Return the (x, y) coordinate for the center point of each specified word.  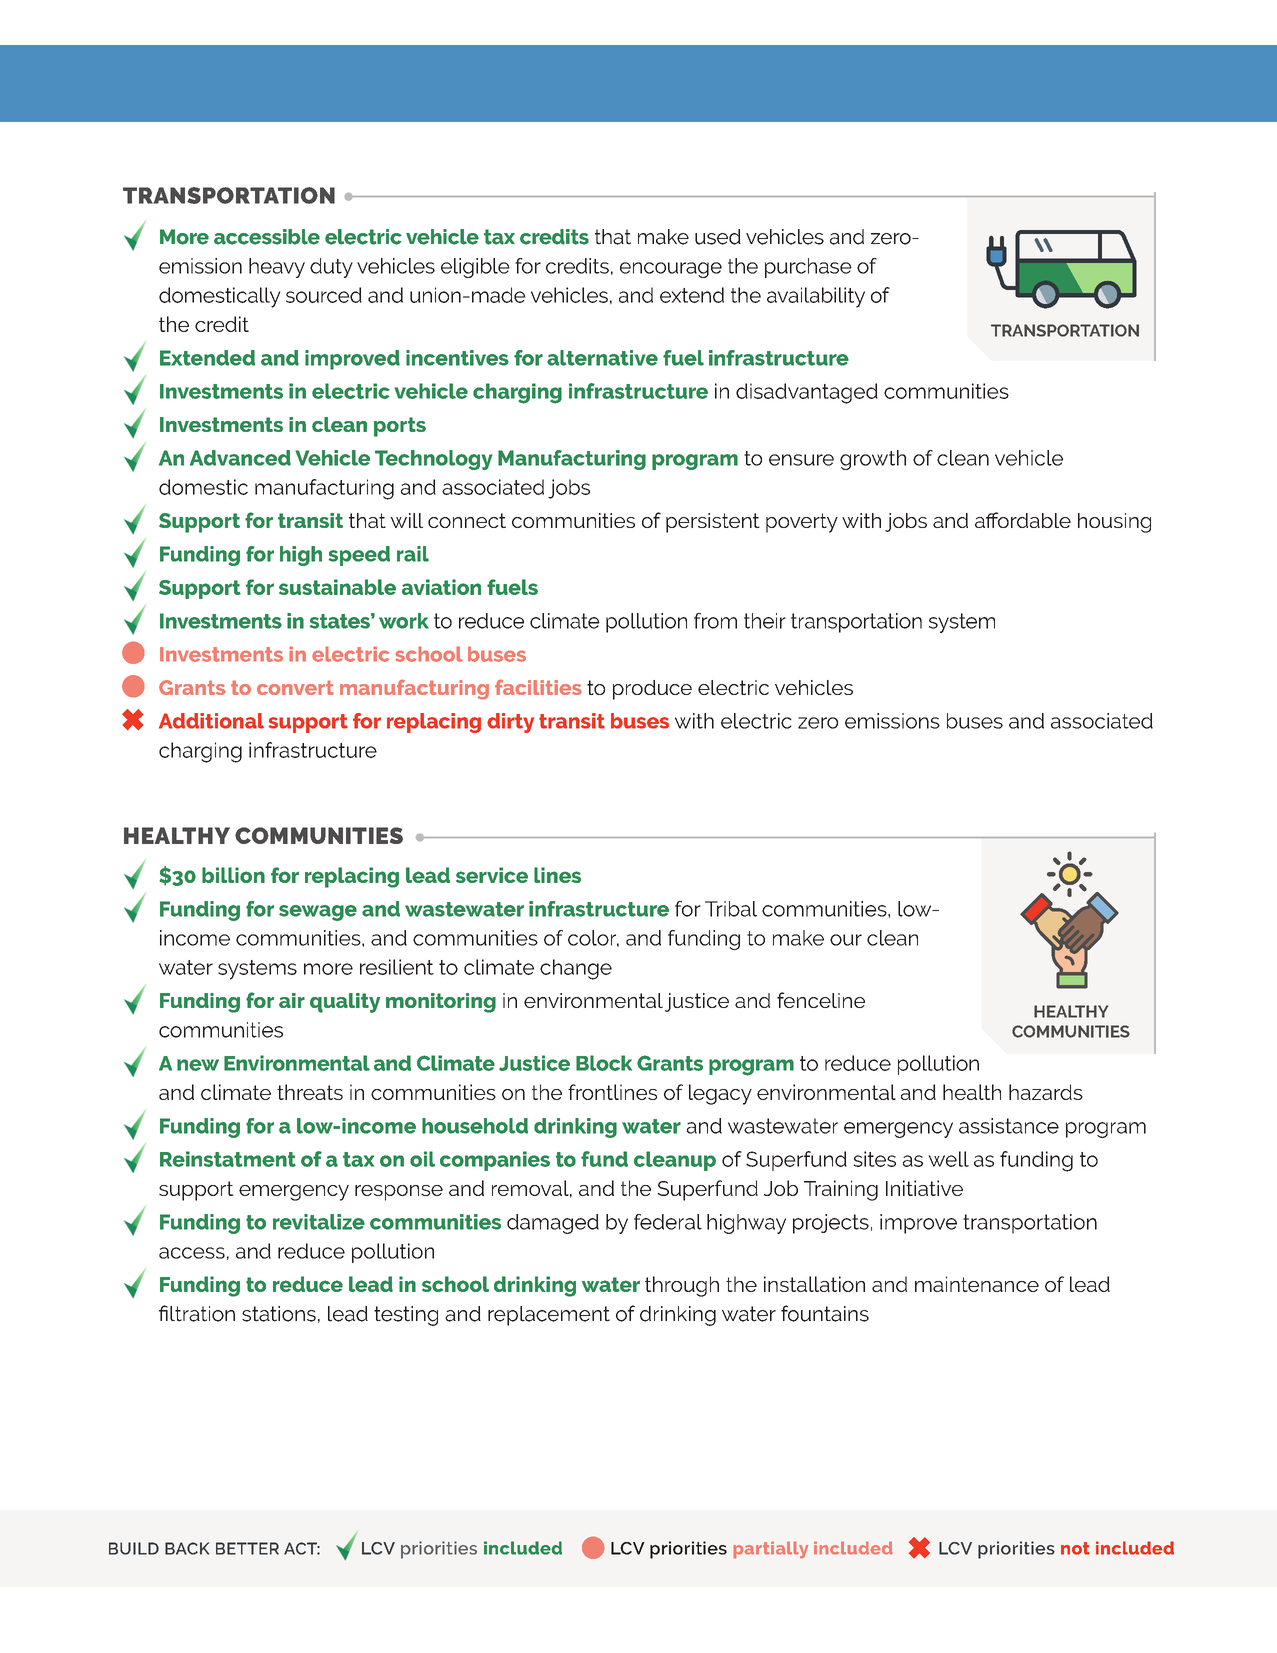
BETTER (247, 1548)
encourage (671, 270)
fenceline (821, 1000)
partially (771, 1550)
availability (816, 297)
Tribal (731, 909)
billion (233, 875)
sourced (324, 295)
